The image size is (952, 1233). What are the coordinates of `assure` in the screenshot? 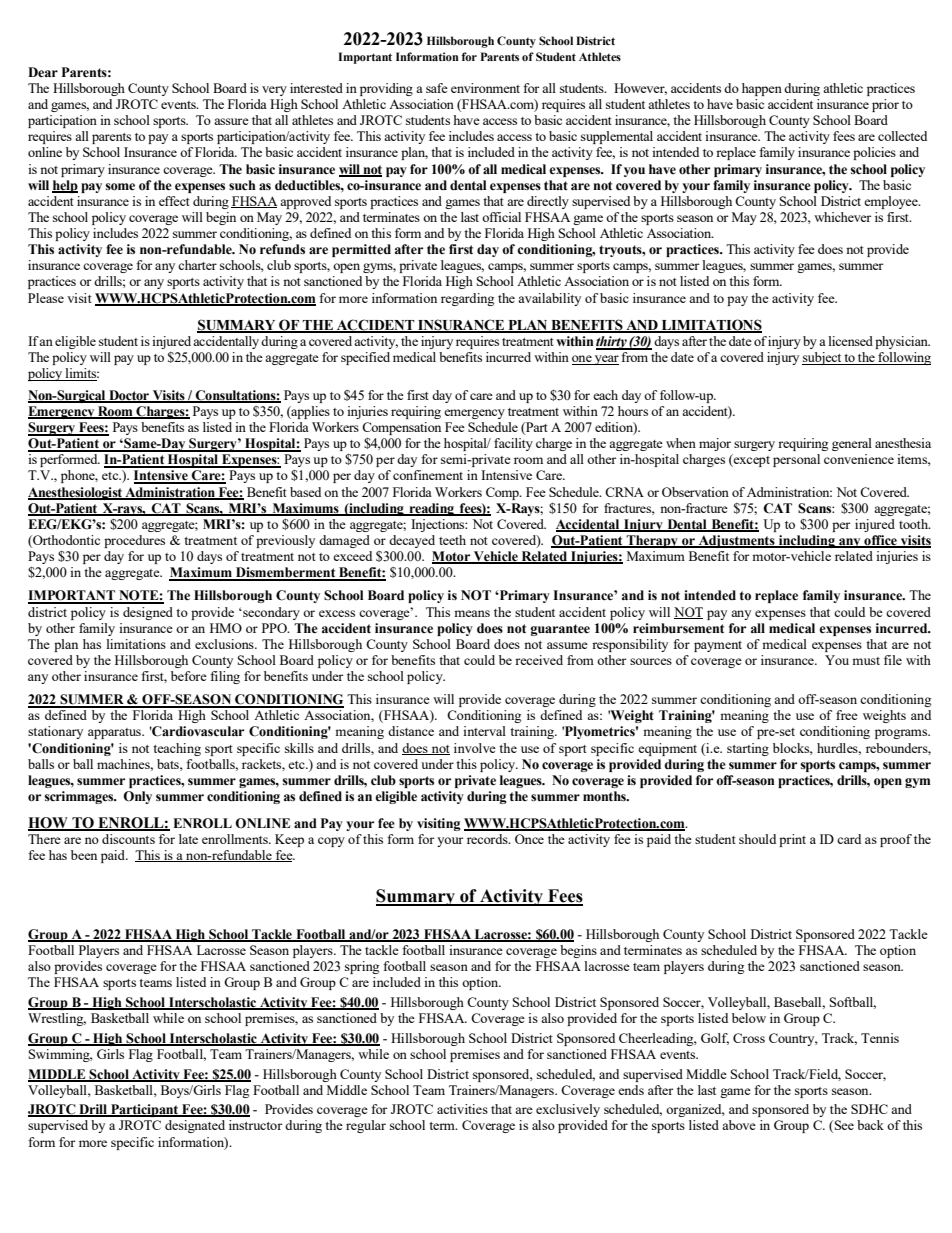 It's located at (231, 121).
